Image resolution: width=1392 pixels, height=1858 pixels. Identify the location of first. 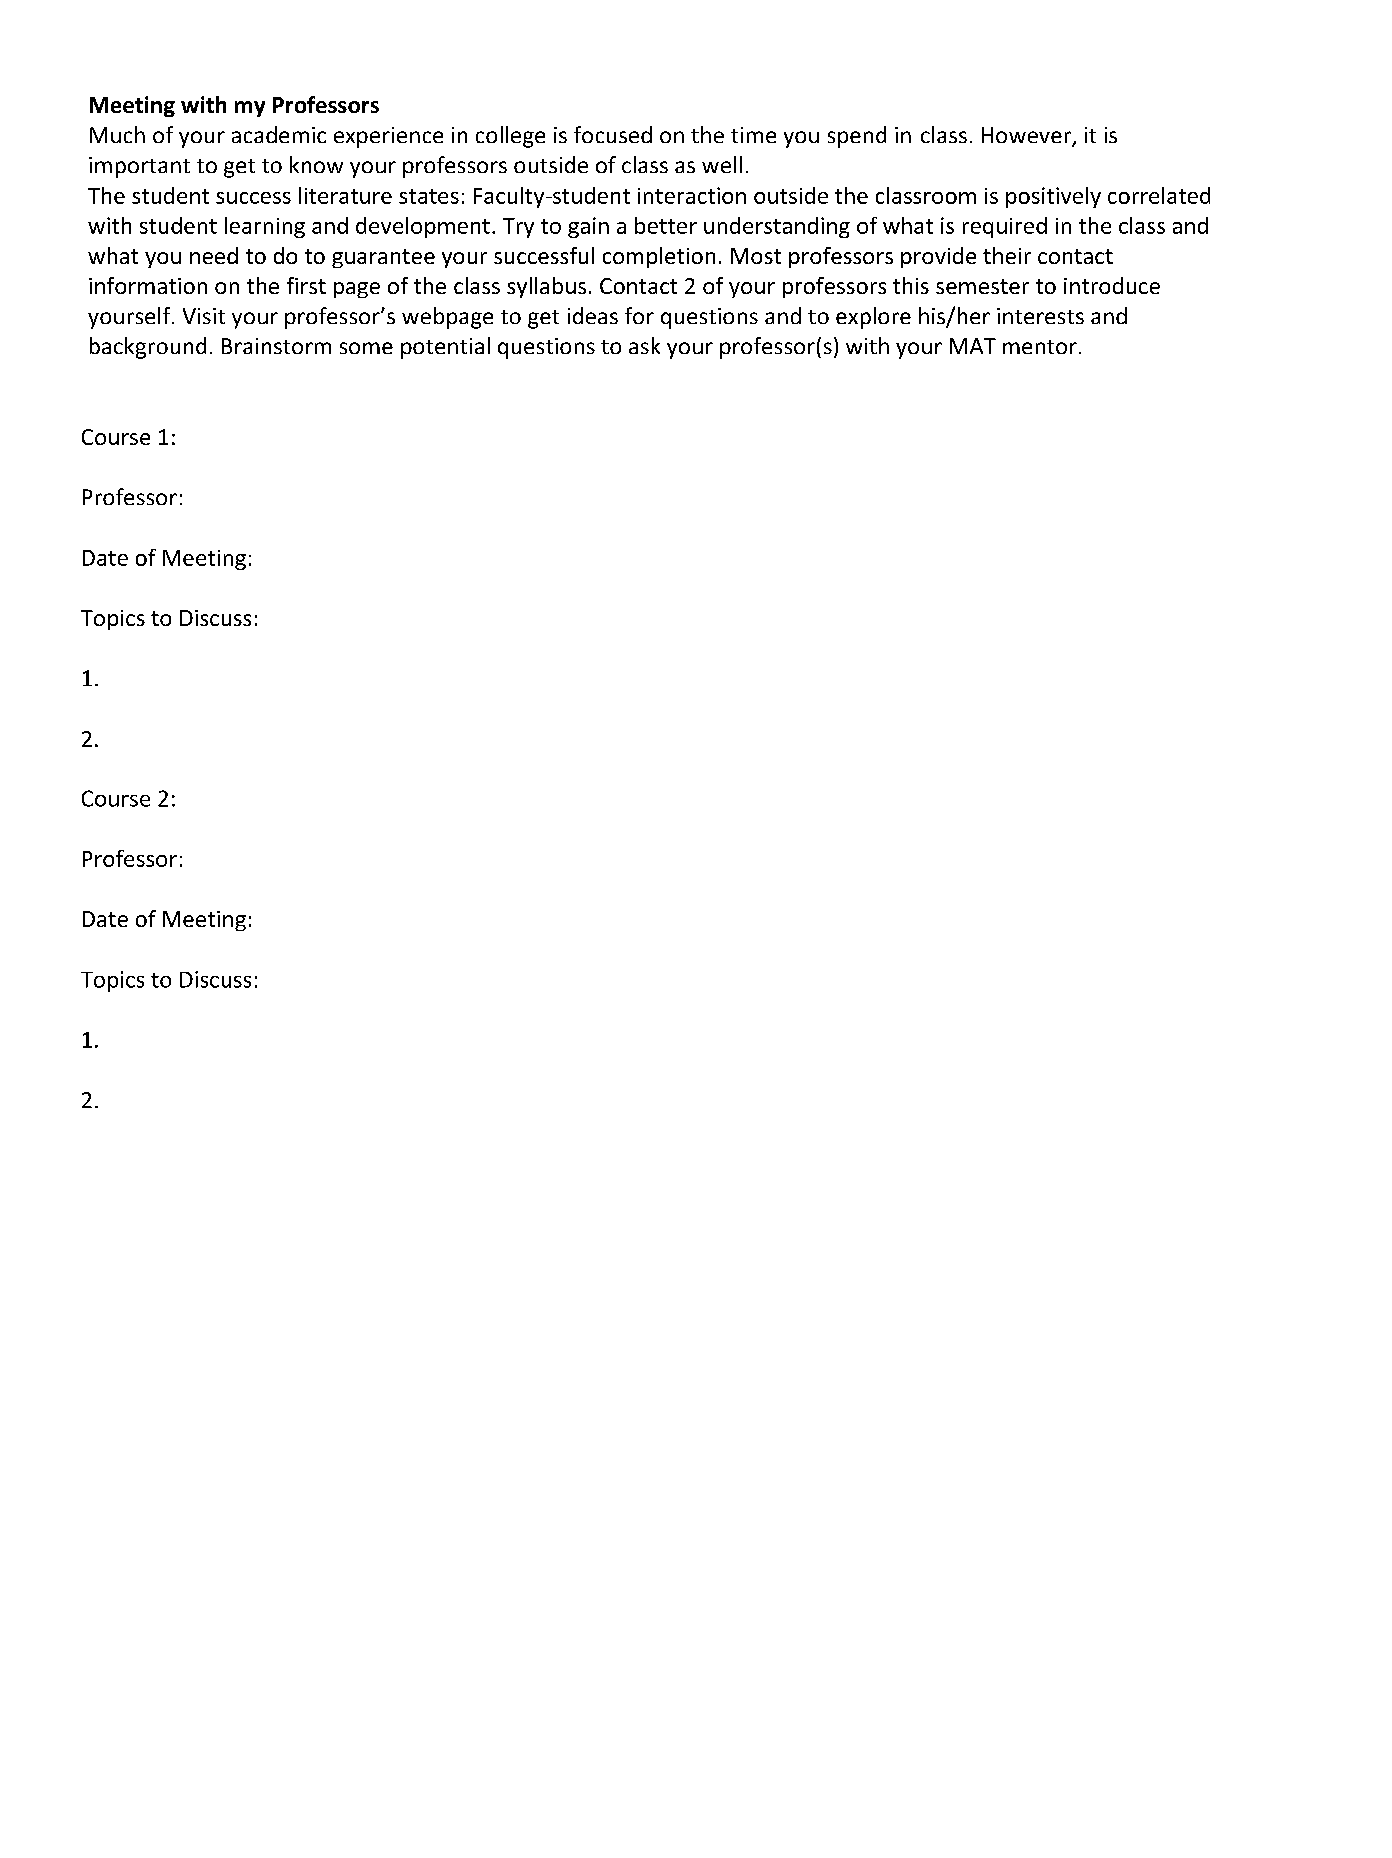
(306, 285).
